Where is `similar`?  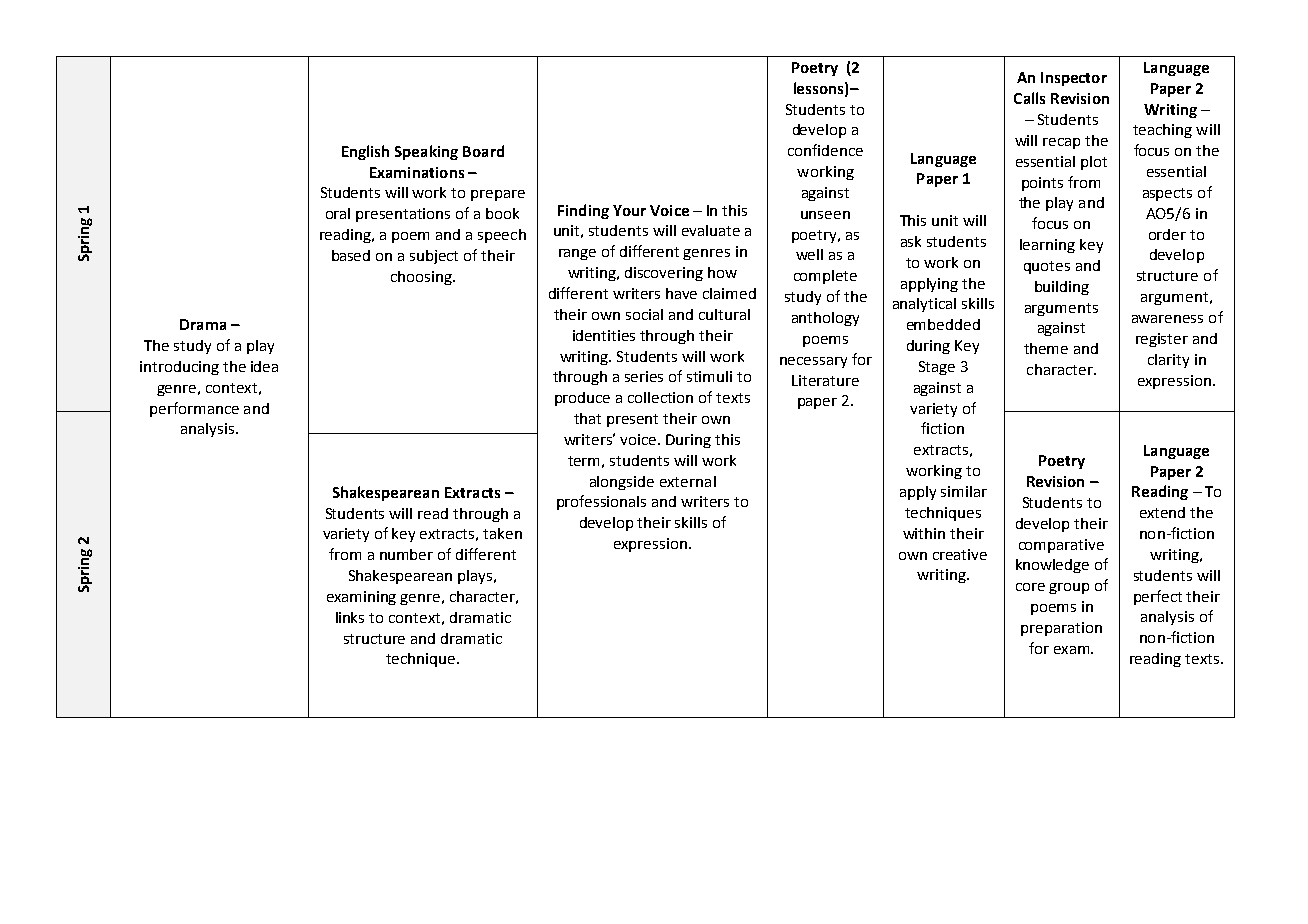 similar is located at coordinates (964, 491).
